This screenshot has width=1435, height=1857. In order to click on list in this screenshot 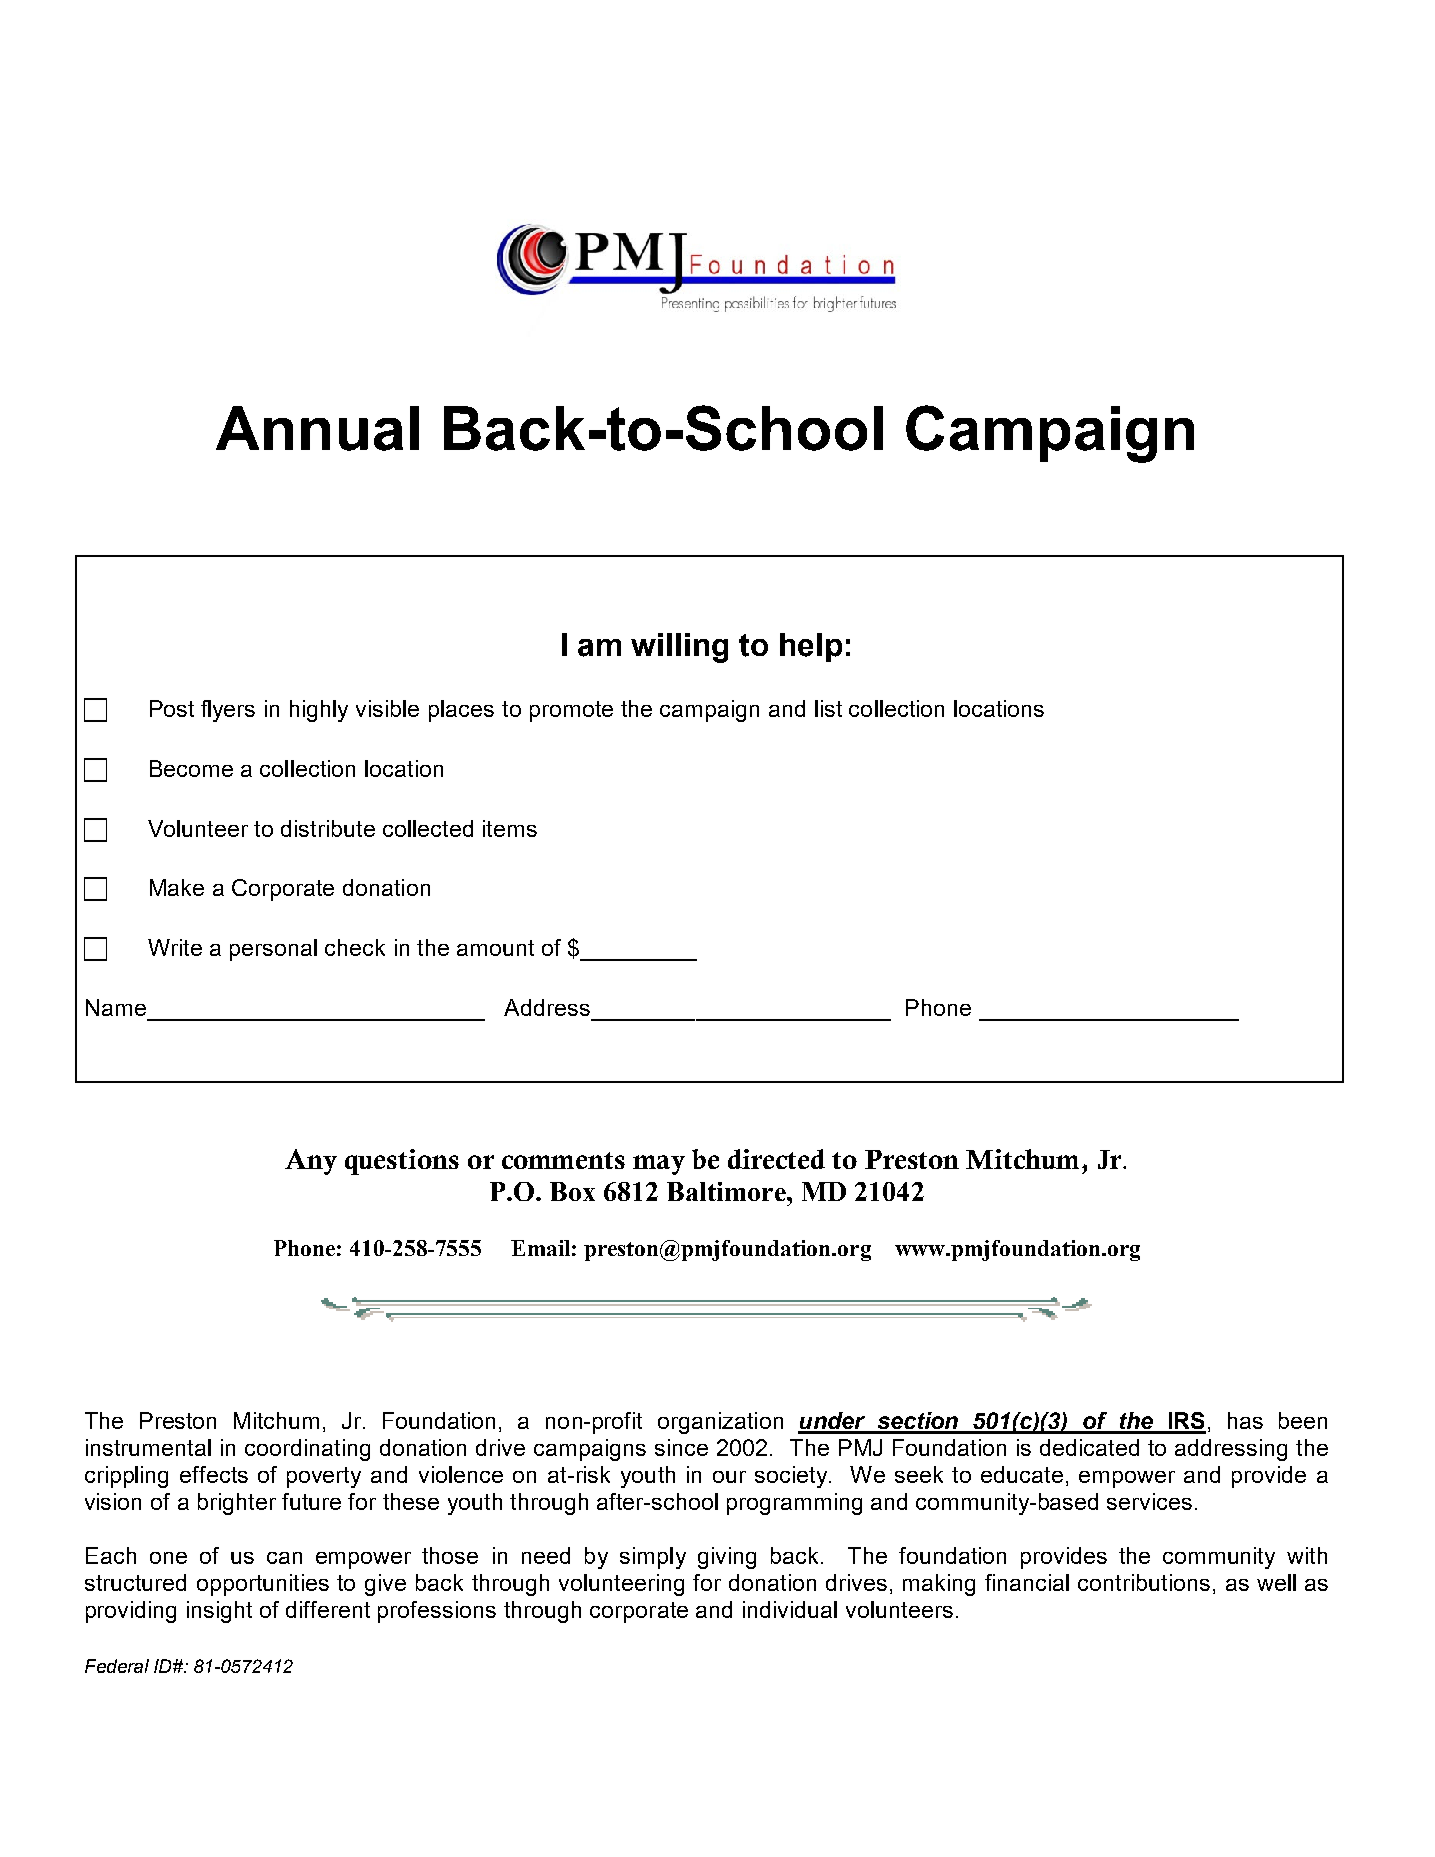, I will do `click(828, 708)`.
